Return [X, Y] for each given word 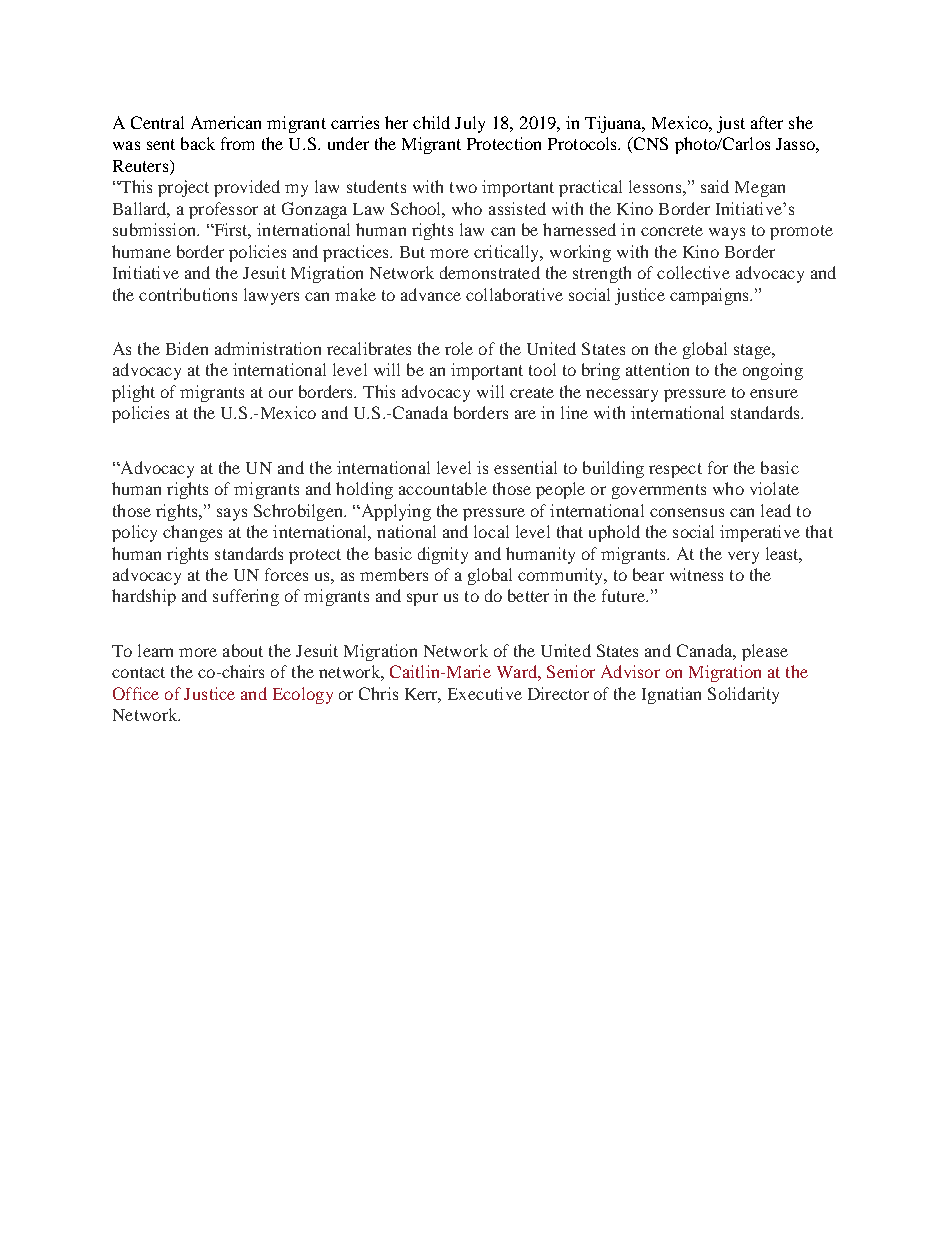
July [470, 124]
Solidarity [743, 695]
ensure [774, 393]
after [767, 122]
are [525, 414]
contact [138, 672]
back [198, 143]
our [281, 393]
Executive [485, 693]
